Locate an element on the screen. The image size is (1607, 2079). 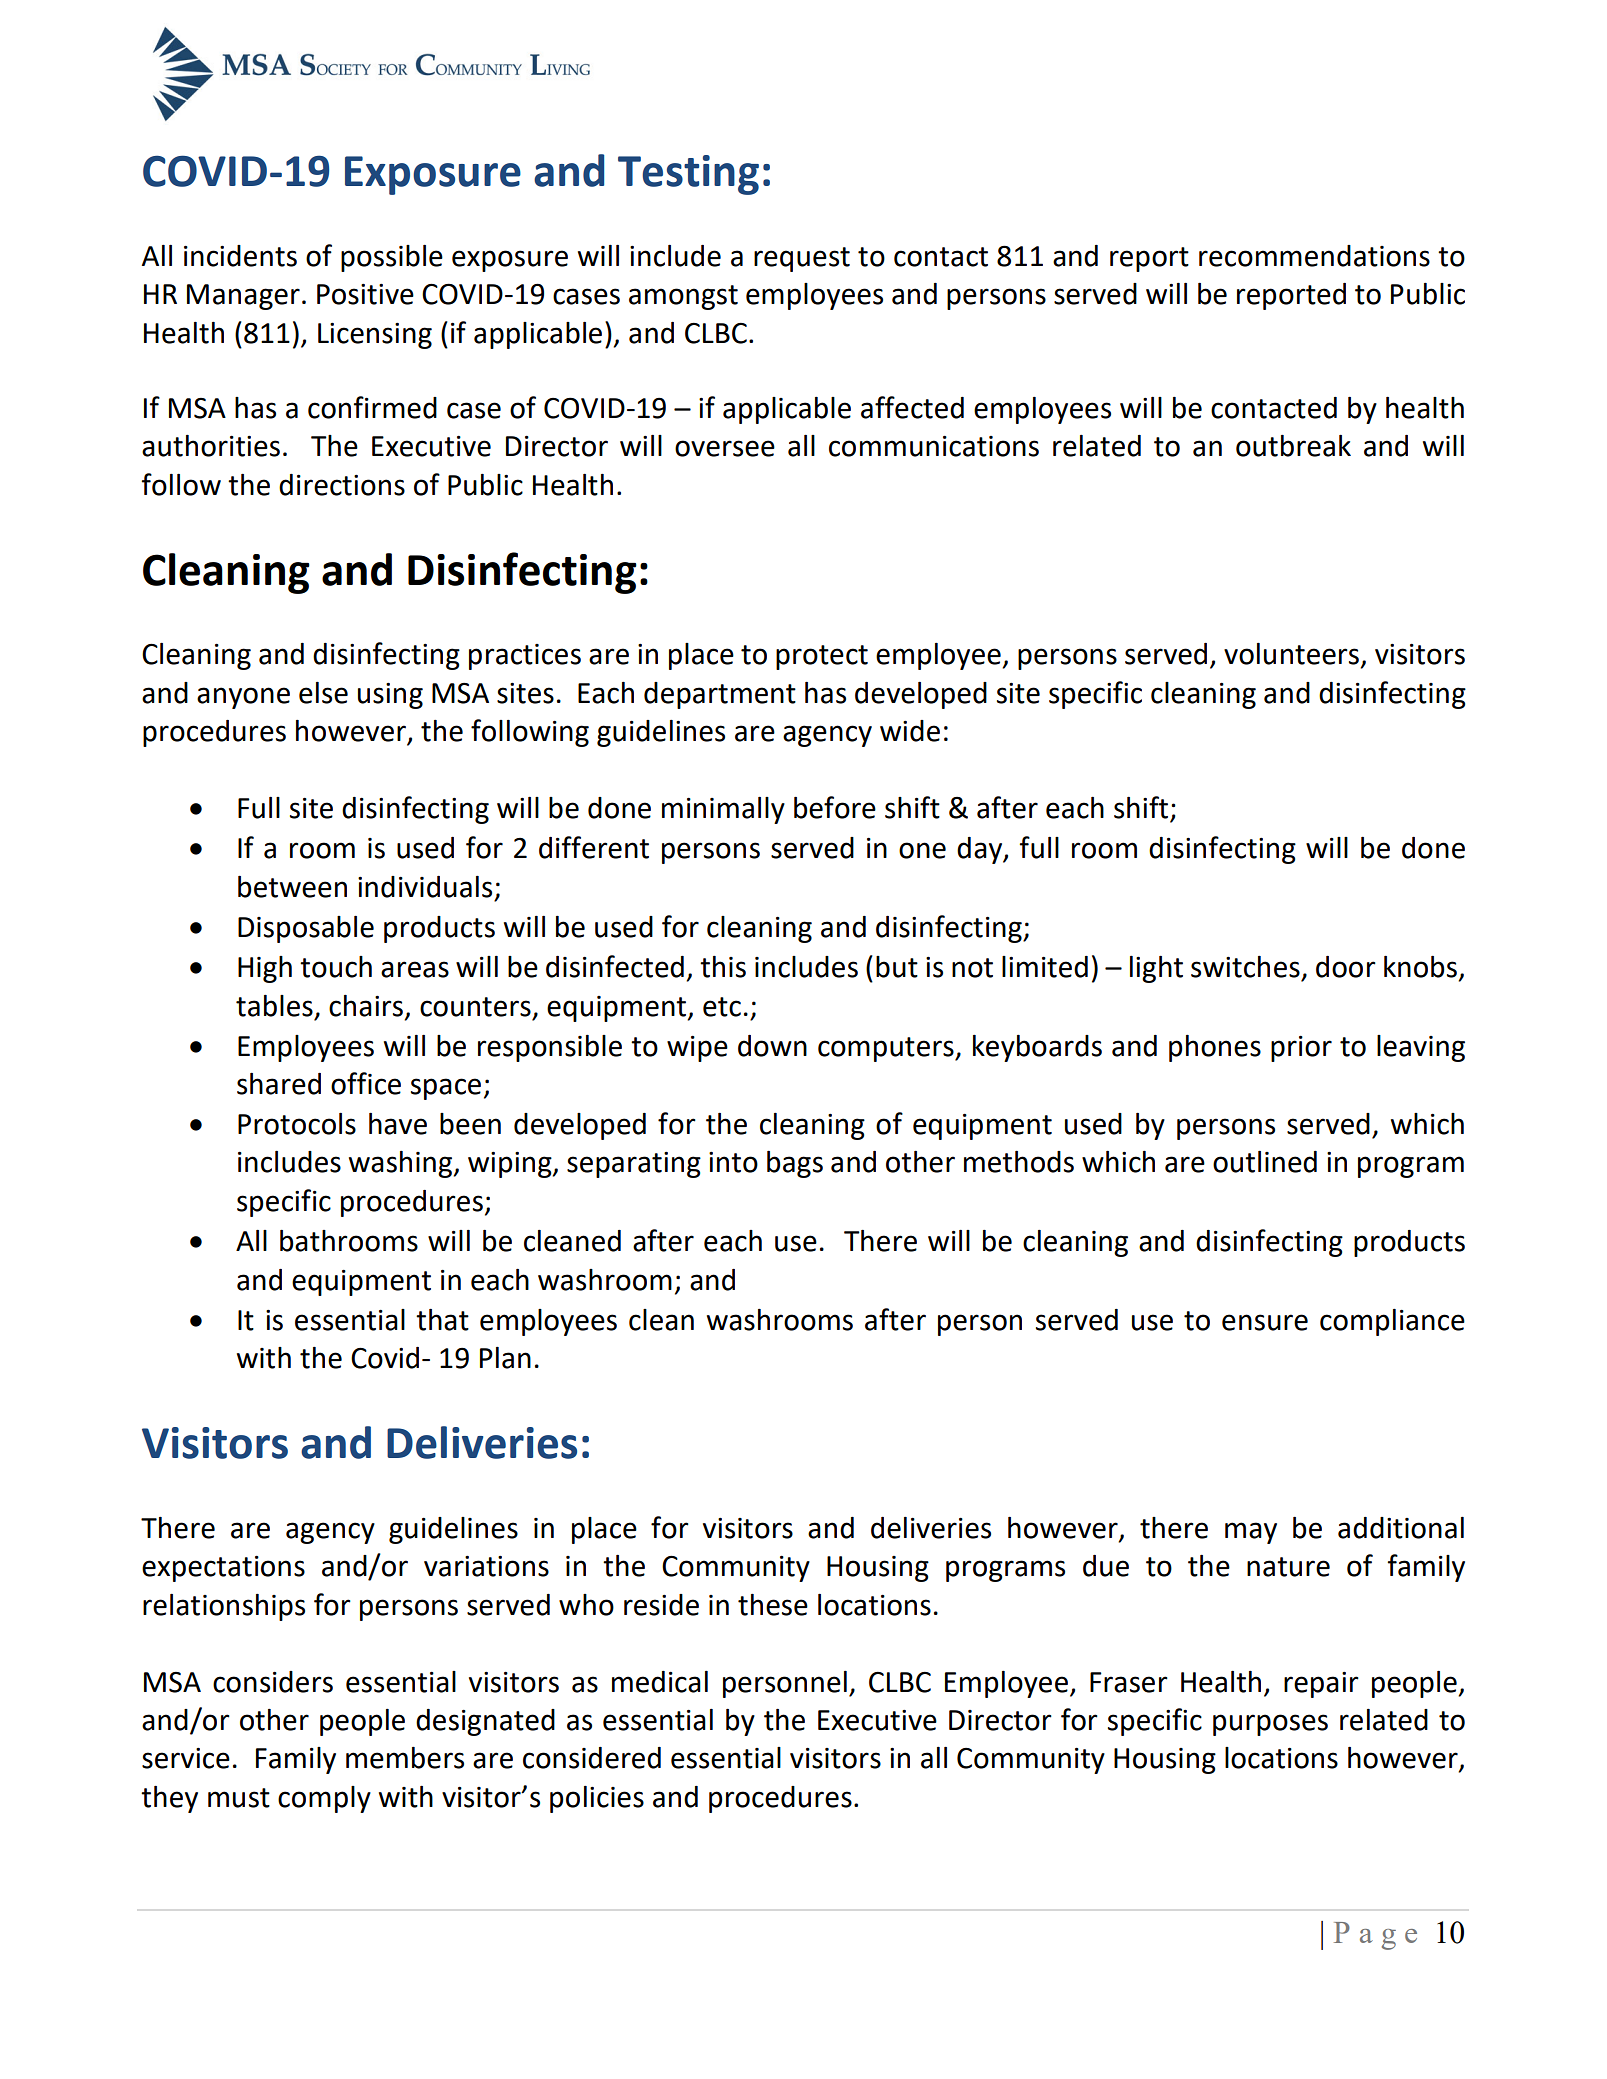
possible is located at coordinates (392, 258).
